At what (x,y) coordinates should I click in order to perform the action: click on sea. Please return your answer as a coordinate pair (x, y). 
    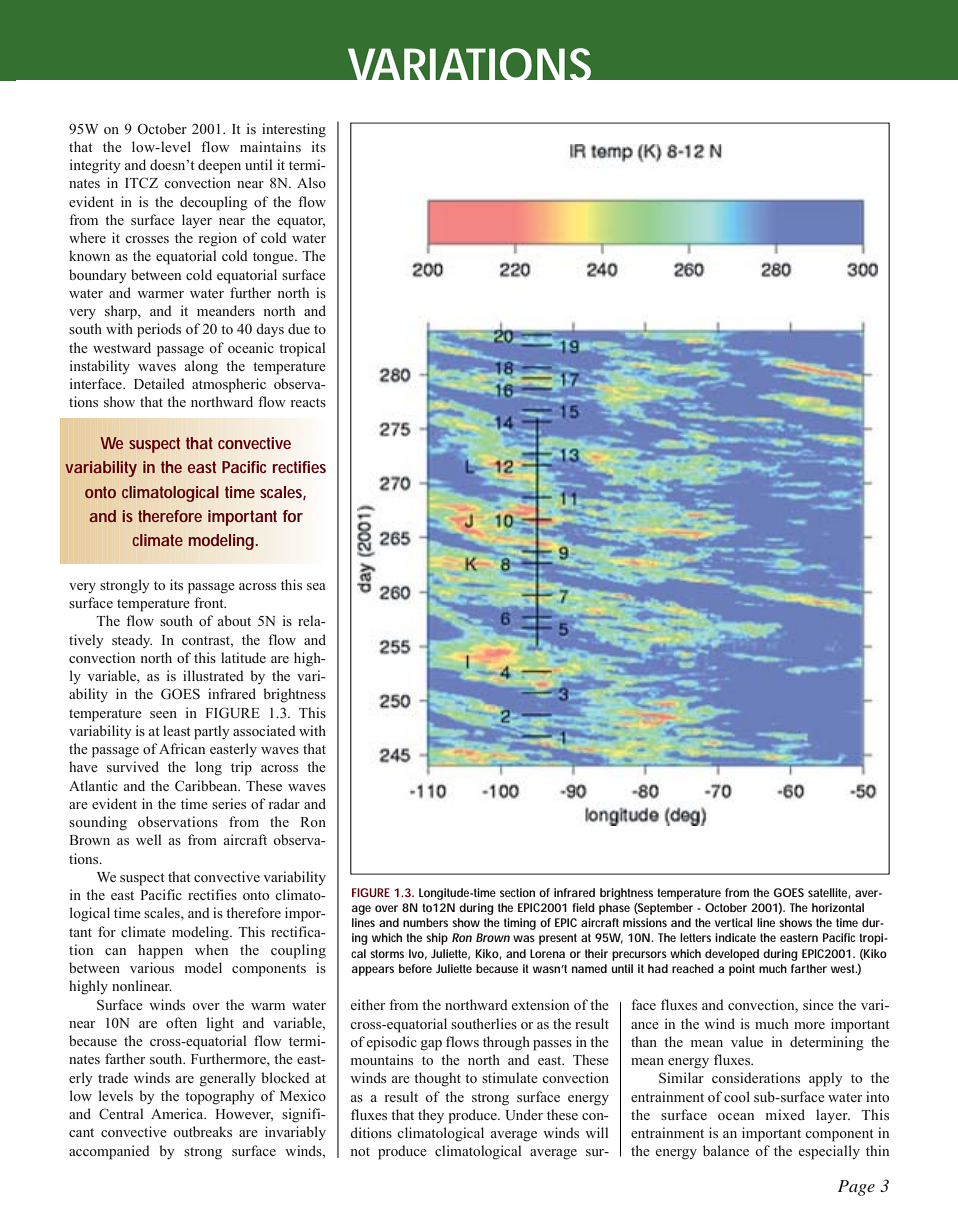
    Looking at the image, I should click on (316, 586).
